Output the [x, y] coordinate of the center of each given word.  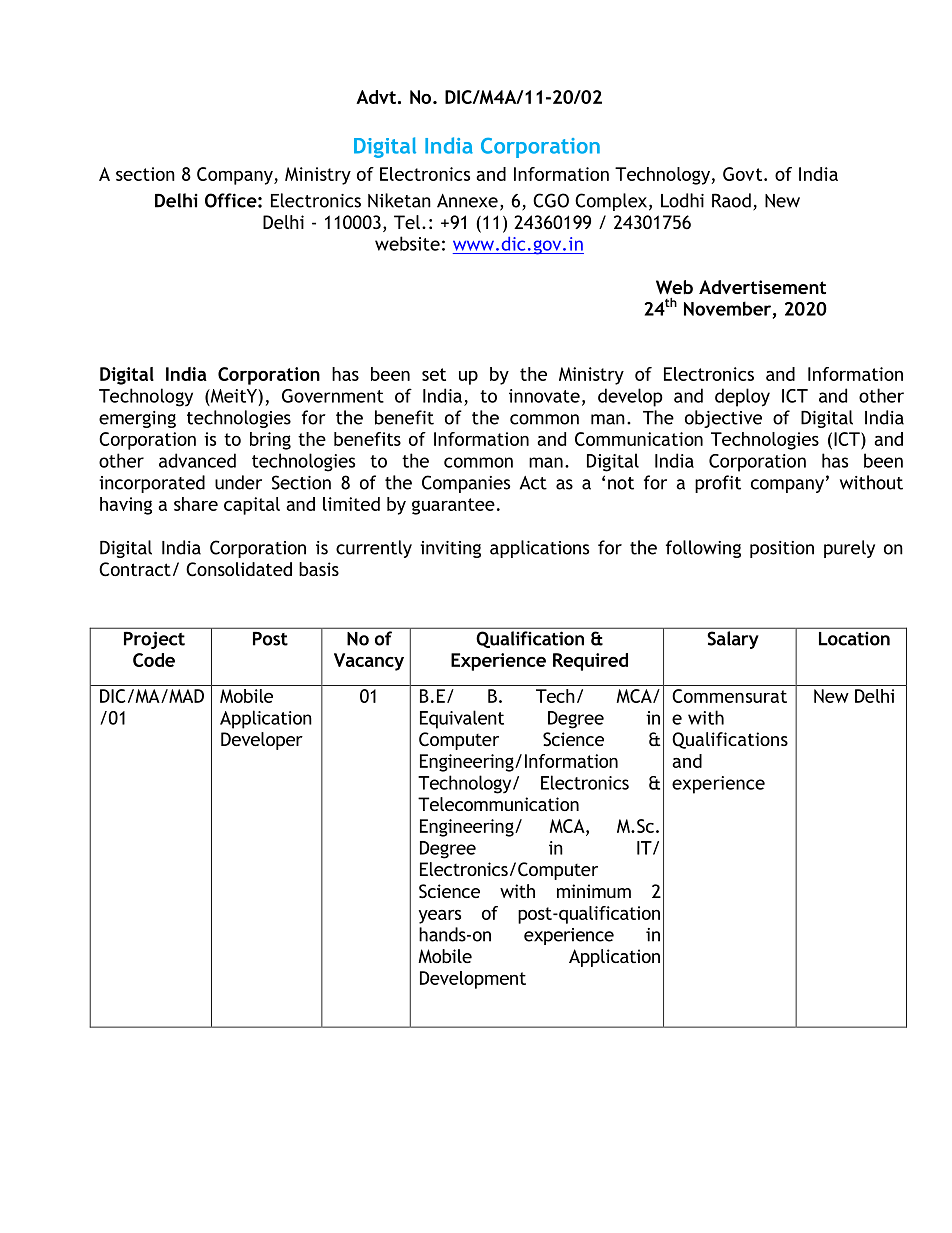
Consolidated [239, 569]
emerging [137, 419]
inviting [450, 549]
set [434, 374]
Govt [744, 174]
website [407, 243]
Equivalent [462, 719]
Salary [733, 640]
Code [154, 660]
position [782, 549]
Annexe [467, 201]
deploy [742, 397]
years [439, 917]
